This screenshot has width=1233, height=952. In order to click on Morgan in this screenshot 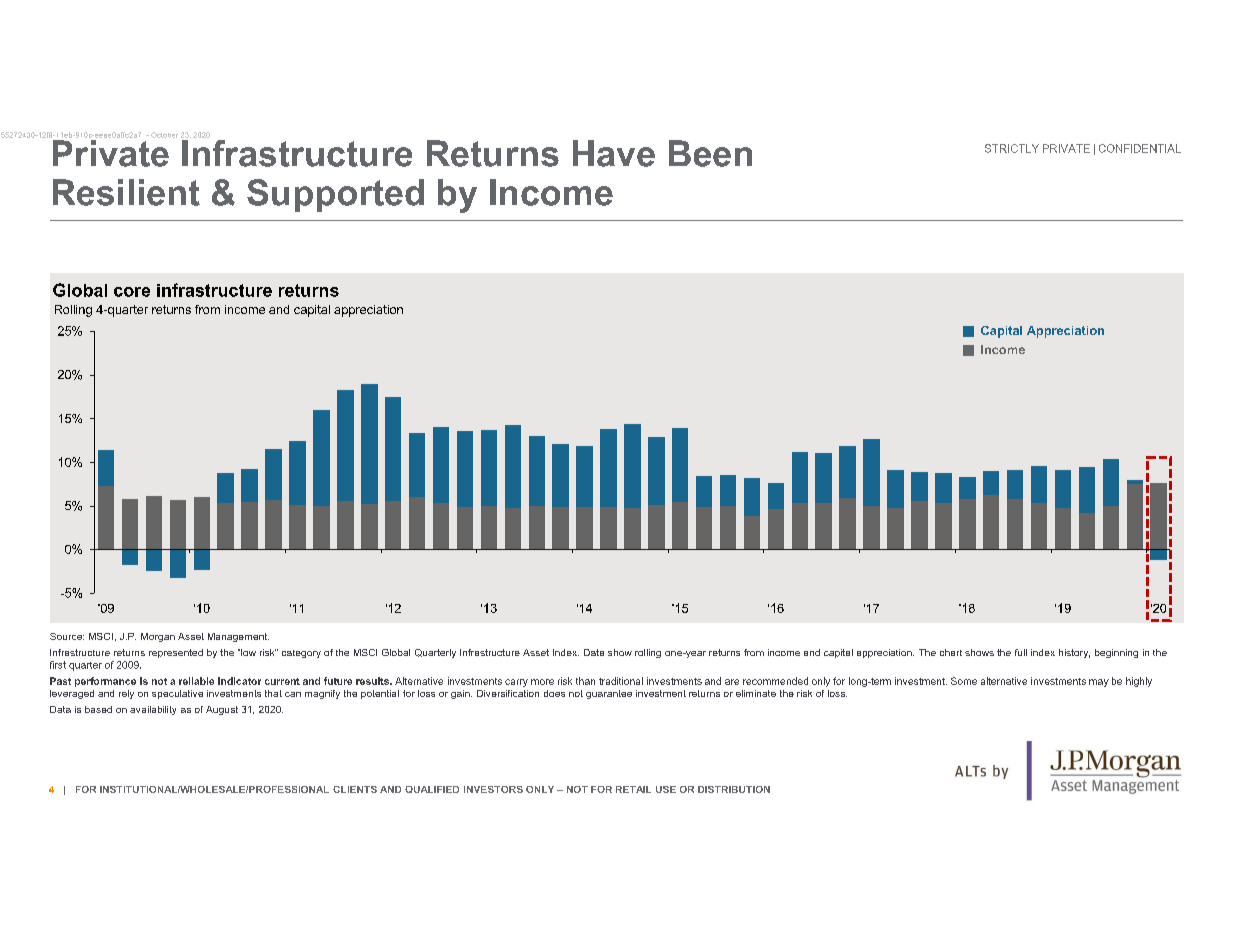, I will do `click(158, 637)`.
